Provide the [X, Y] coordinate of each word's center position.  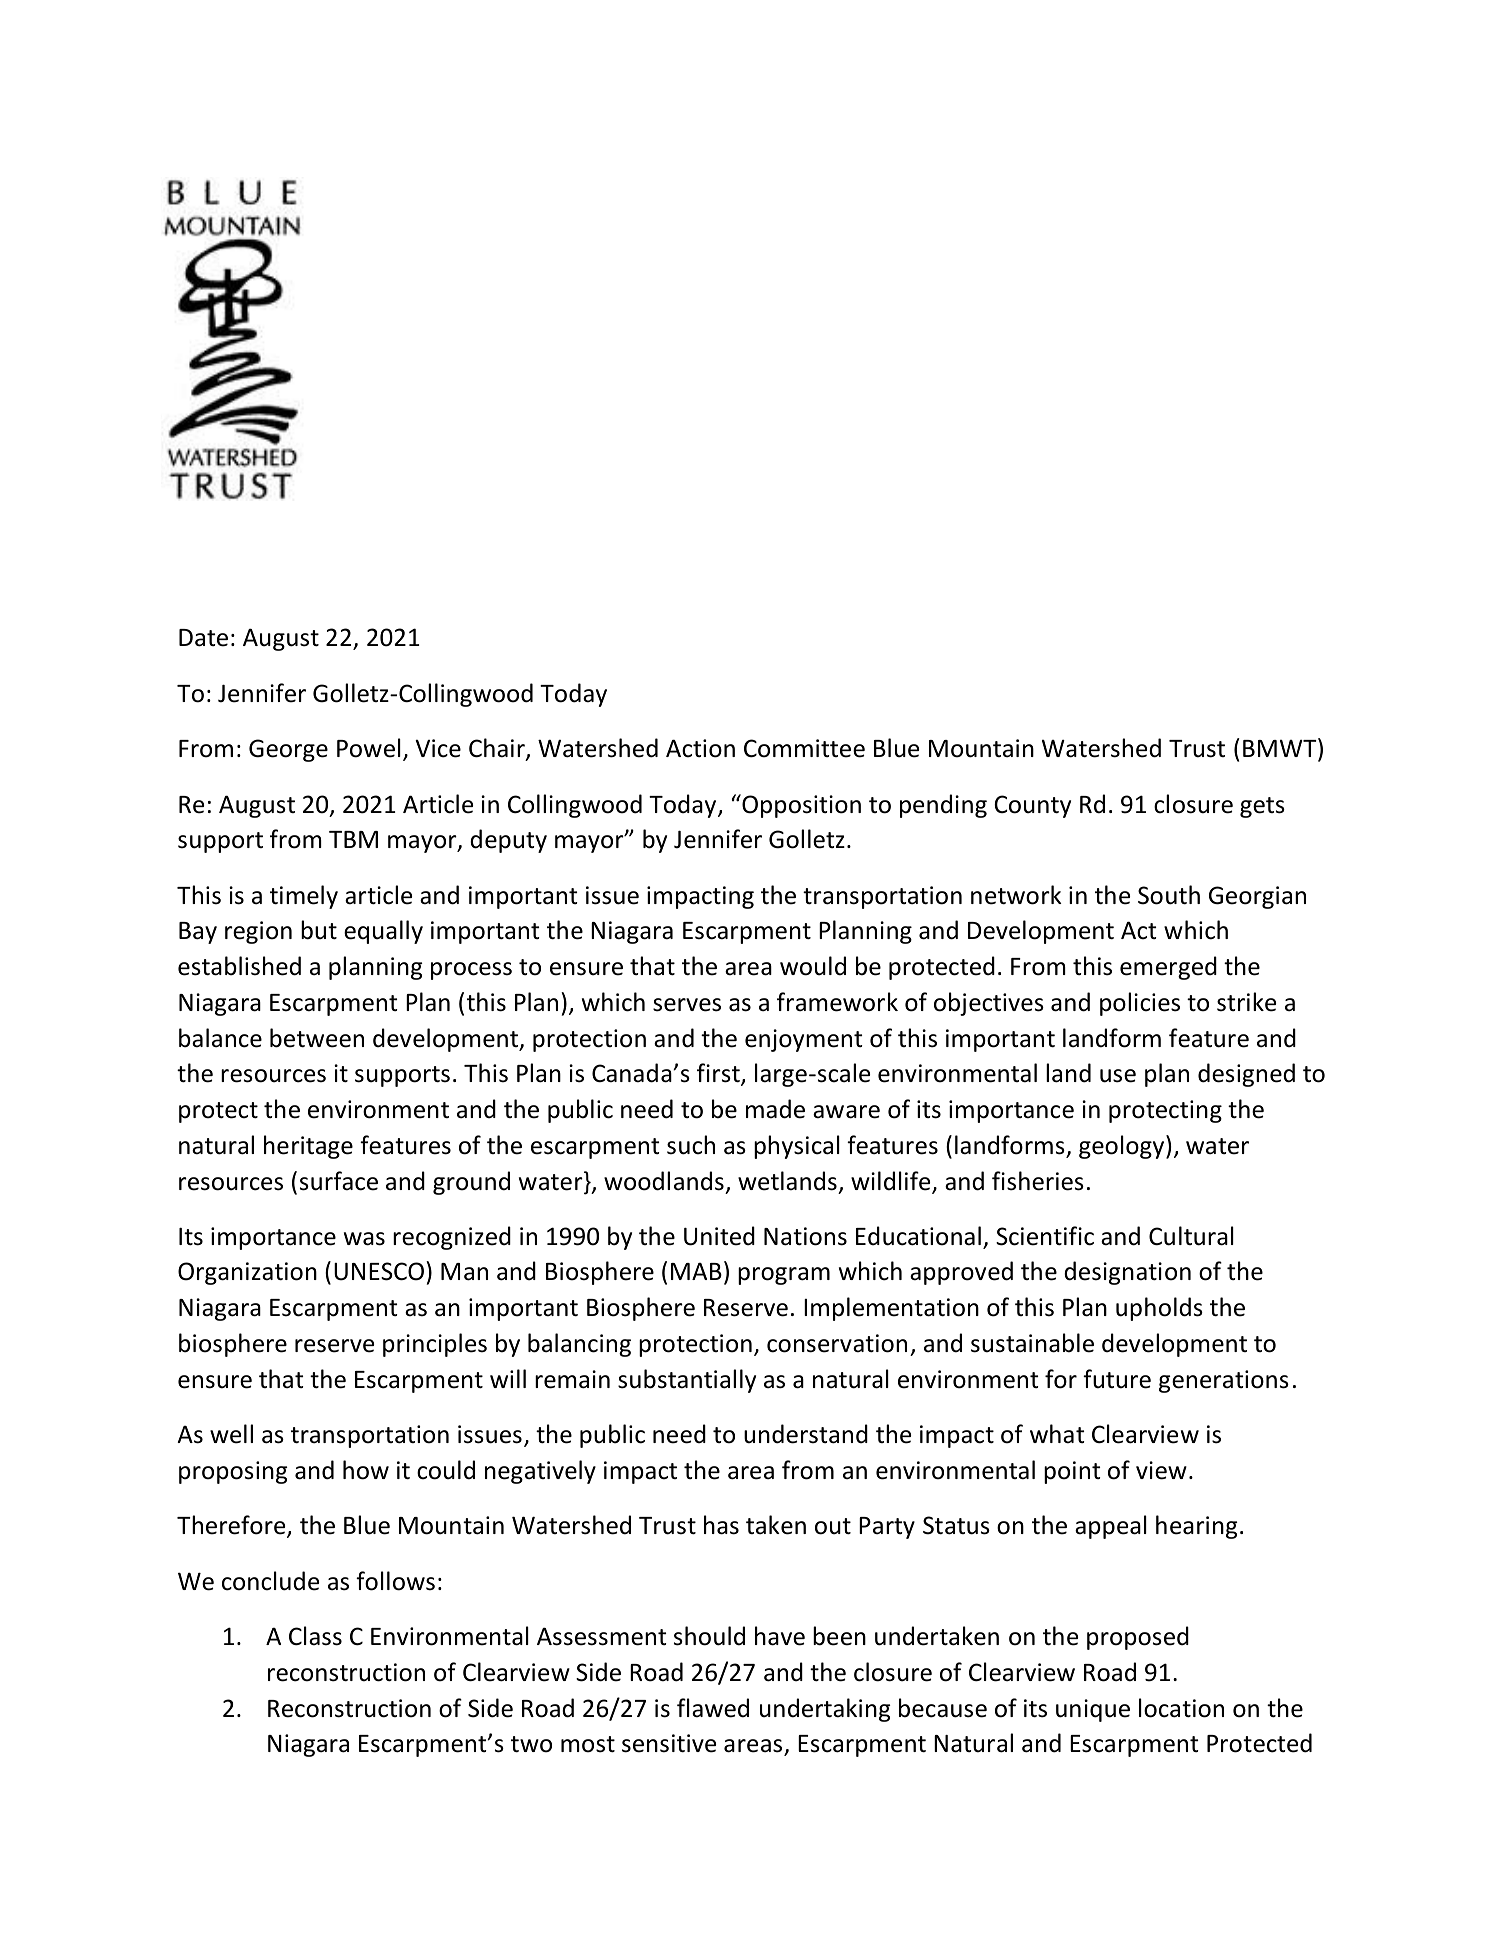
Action [700, 748]
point [1072, 1472]
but [319, 930]
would [813, 966]
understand [806, 1434]
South [1169, 895]
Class [315, 1636]
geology [1123, 1147]
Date [203, 638]
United [719, 1236]
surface [339, 1181]
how [366, 1470]
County [1032, 806]
